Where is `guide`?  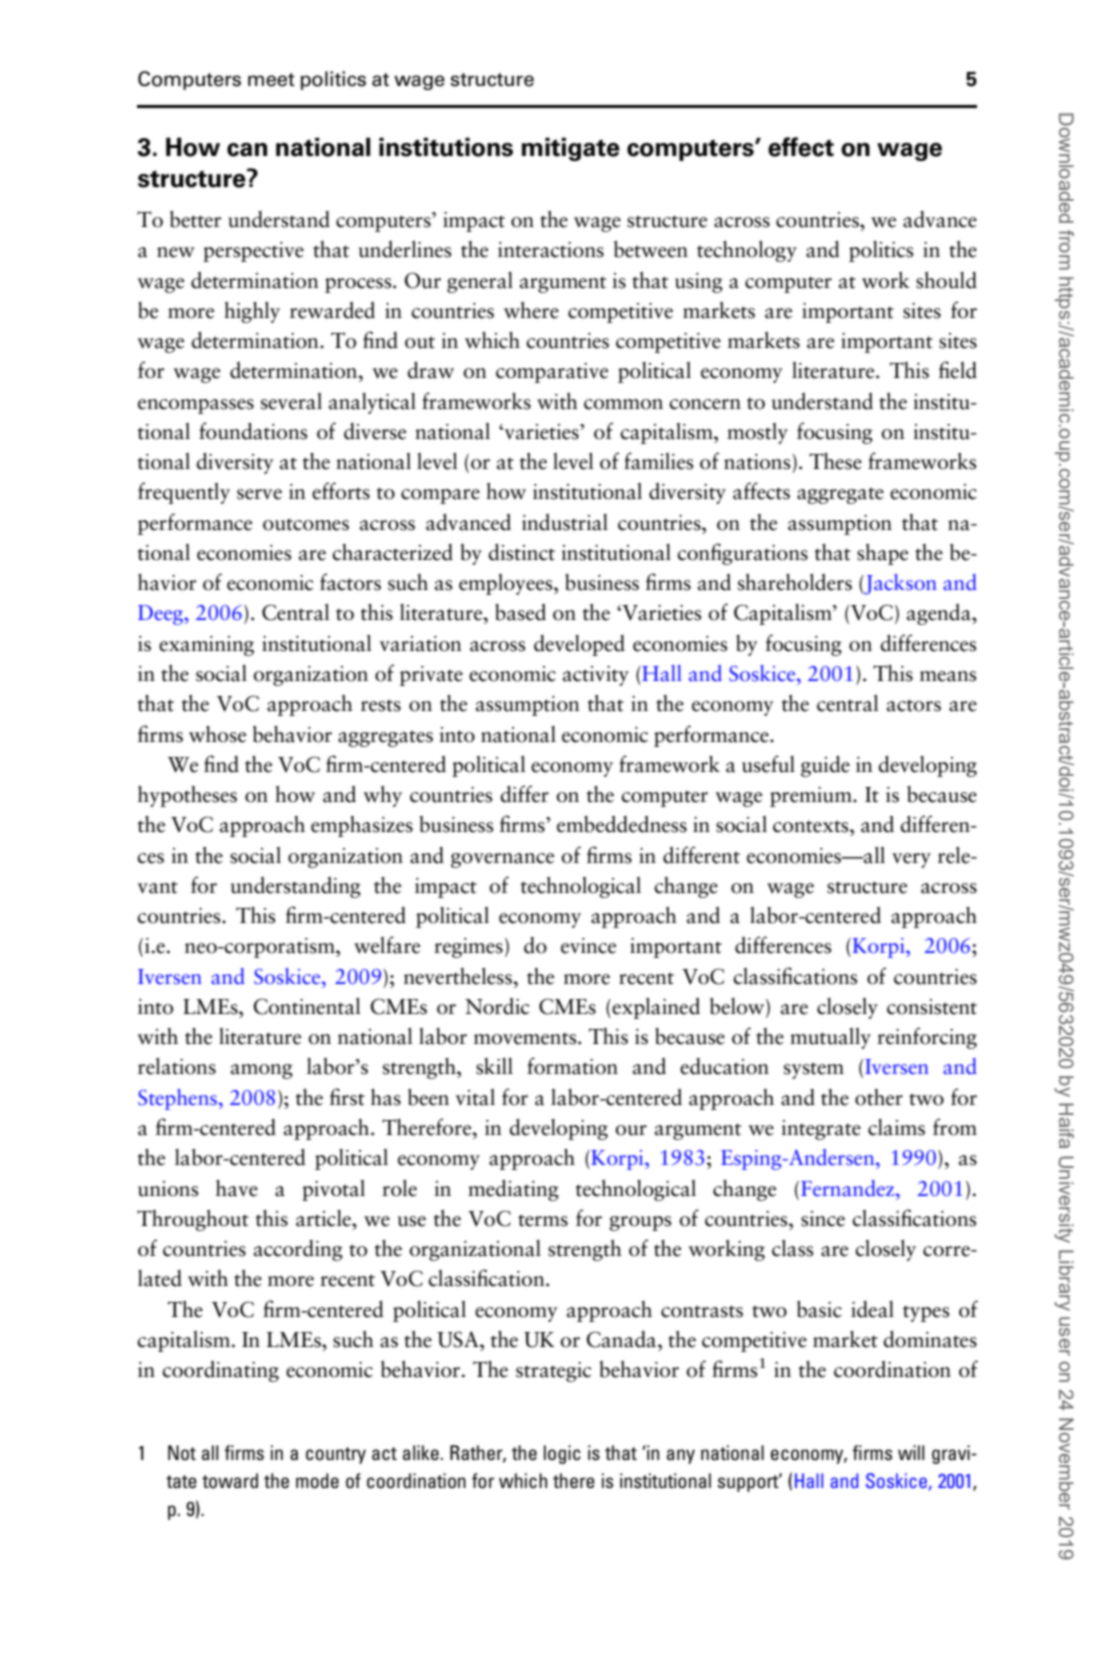 guide is located at coordinates (825, 766).
